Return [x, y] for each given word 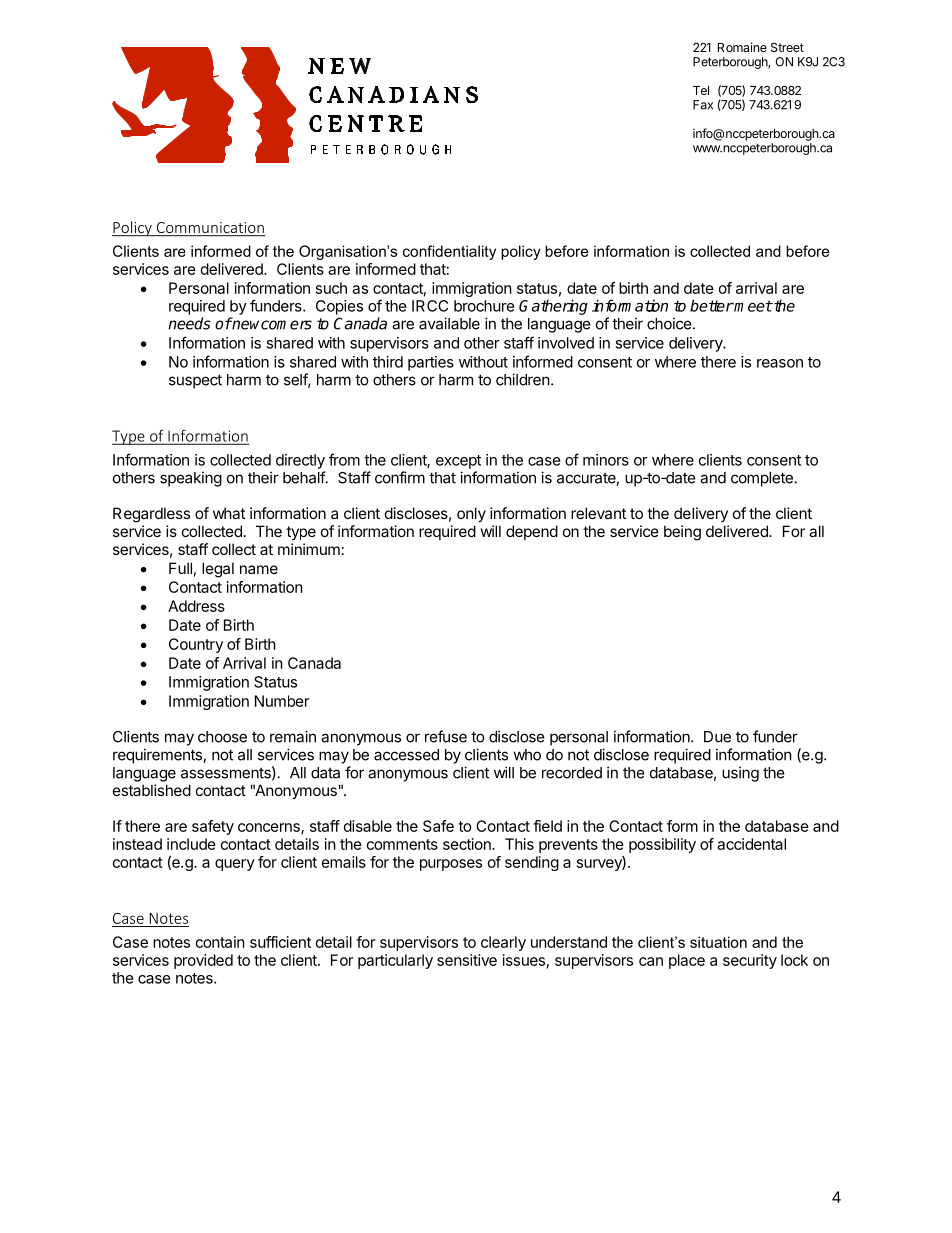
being [682, 533]
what [229, 513]
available [449, 323]
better [712, 305]
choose [222, 737]
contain [220, 942]
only [471, 514]
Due [717, 737]
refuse [446, 736]
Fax [703, 105]
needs [189, 323]
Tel [701, 90]
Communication [210, 229]
